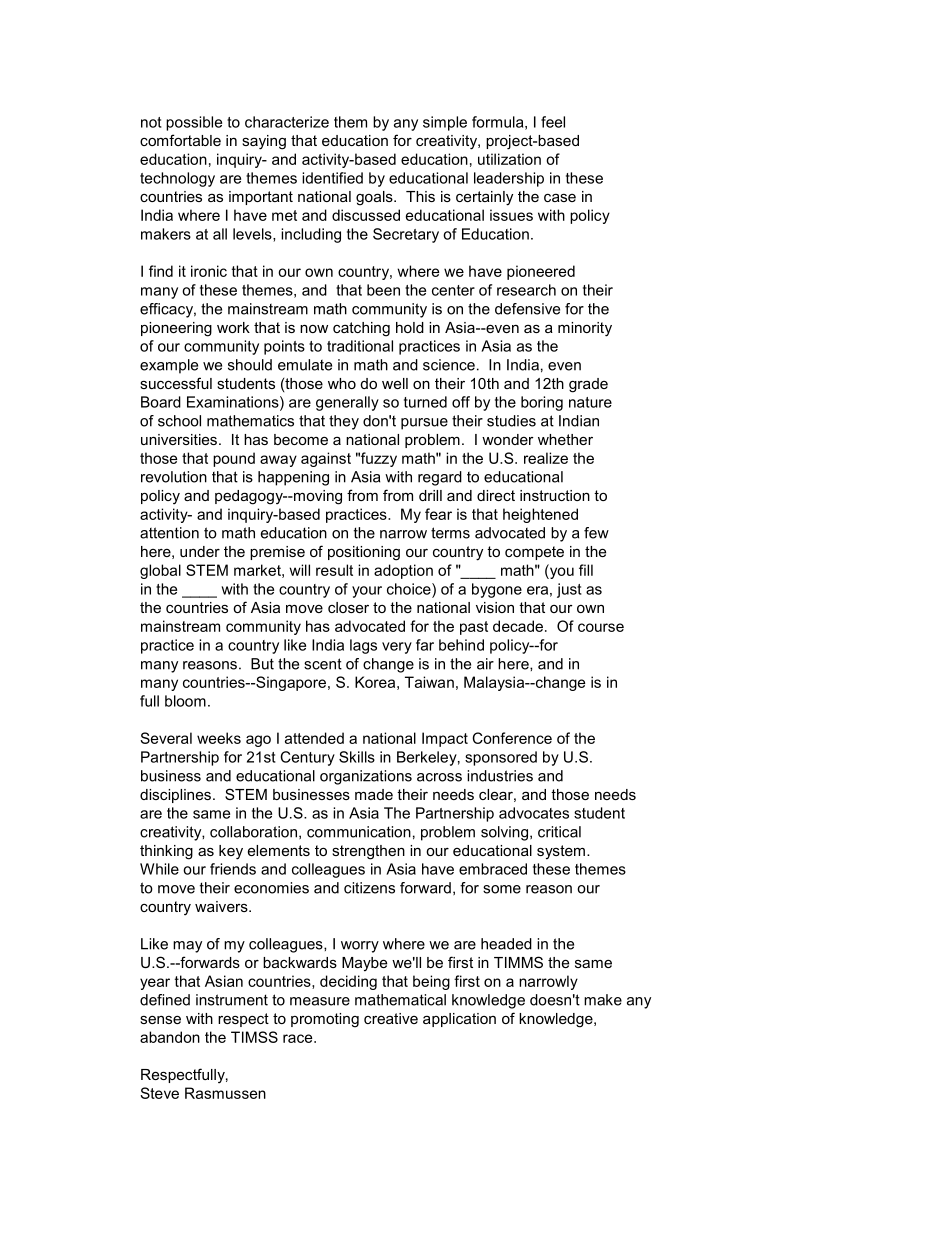 This screenshot has width=952, height=1233. I want to click on just, so click(569, 590).
